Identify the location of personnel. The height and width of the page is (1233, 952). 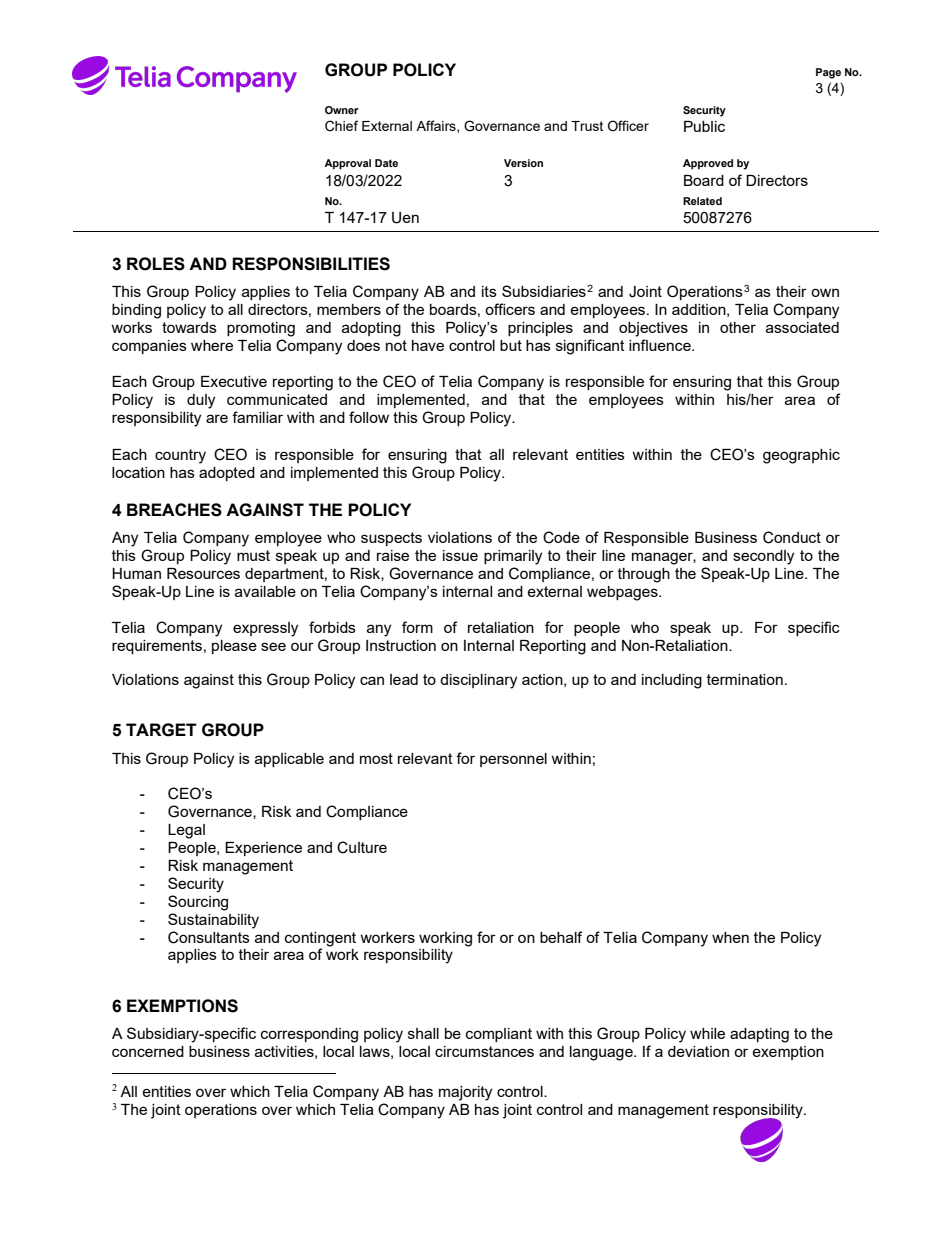
(513, 760).
